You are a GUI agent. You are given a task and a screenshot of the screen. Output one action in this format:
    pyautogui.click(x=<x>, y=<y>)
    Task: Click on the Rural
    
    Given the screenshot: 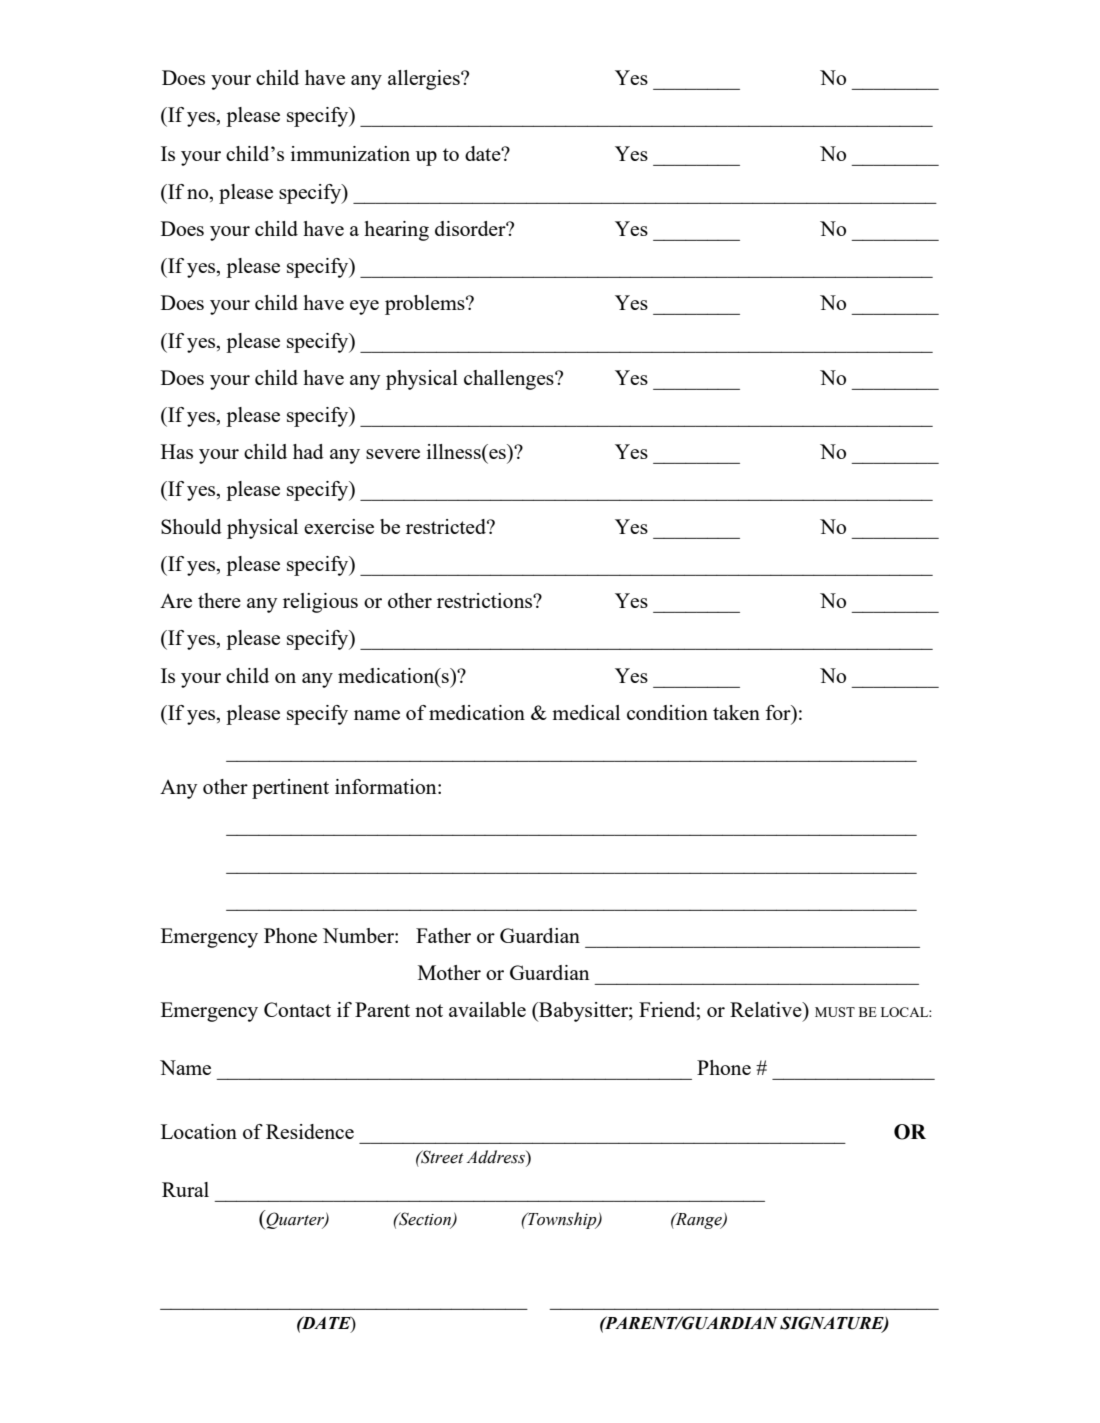 What is the action you would take?
    pyautogui.click(x=185, y=1189)
